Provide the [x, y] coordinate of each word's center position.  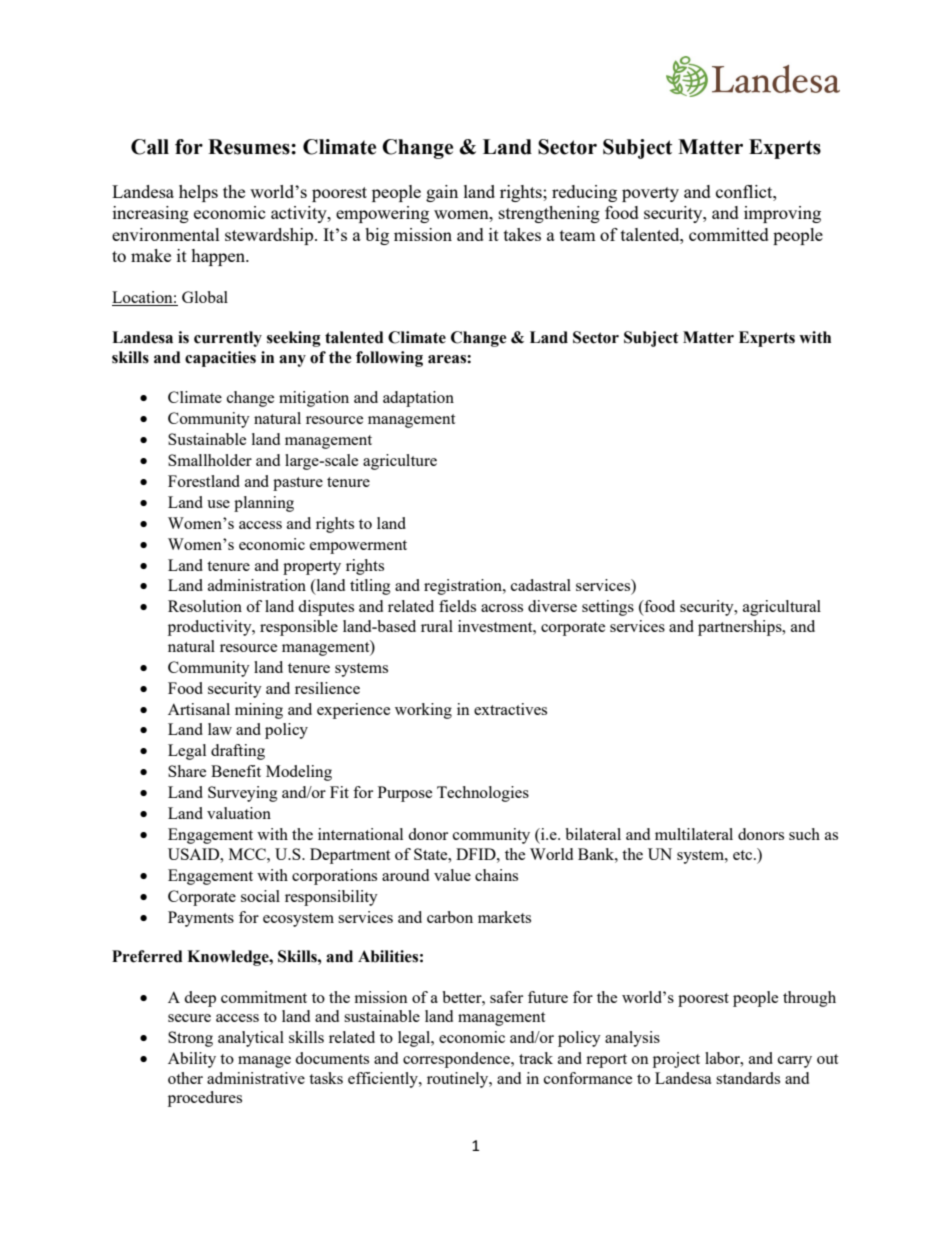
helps [198, 193]
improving [782, 214]
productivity [211, 628]
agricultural [782, 608]
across [502, 608]
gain [442, 193]
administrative [256, 1078]
